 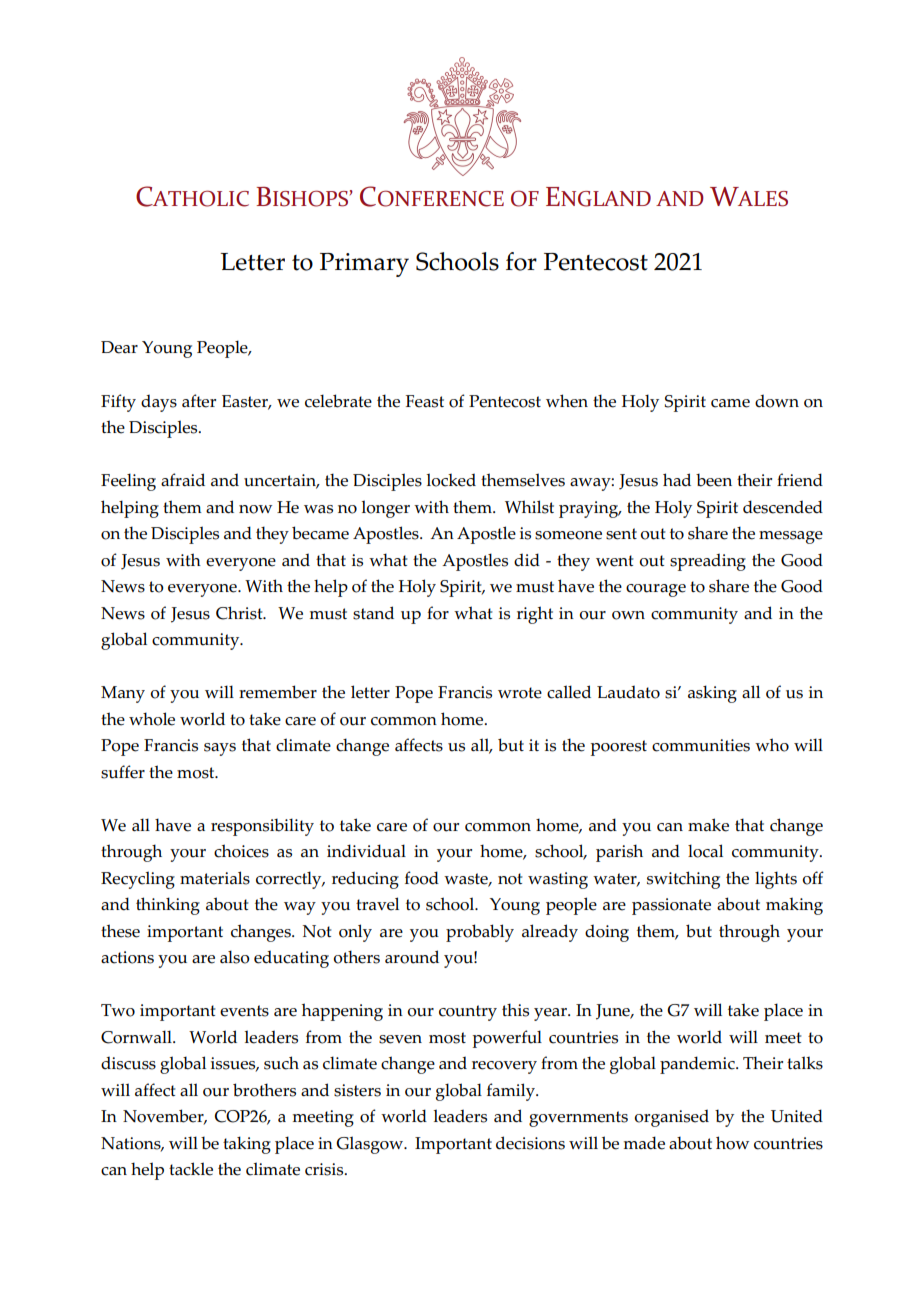 I want to click on tackle, so click(x=191, y=1169).
